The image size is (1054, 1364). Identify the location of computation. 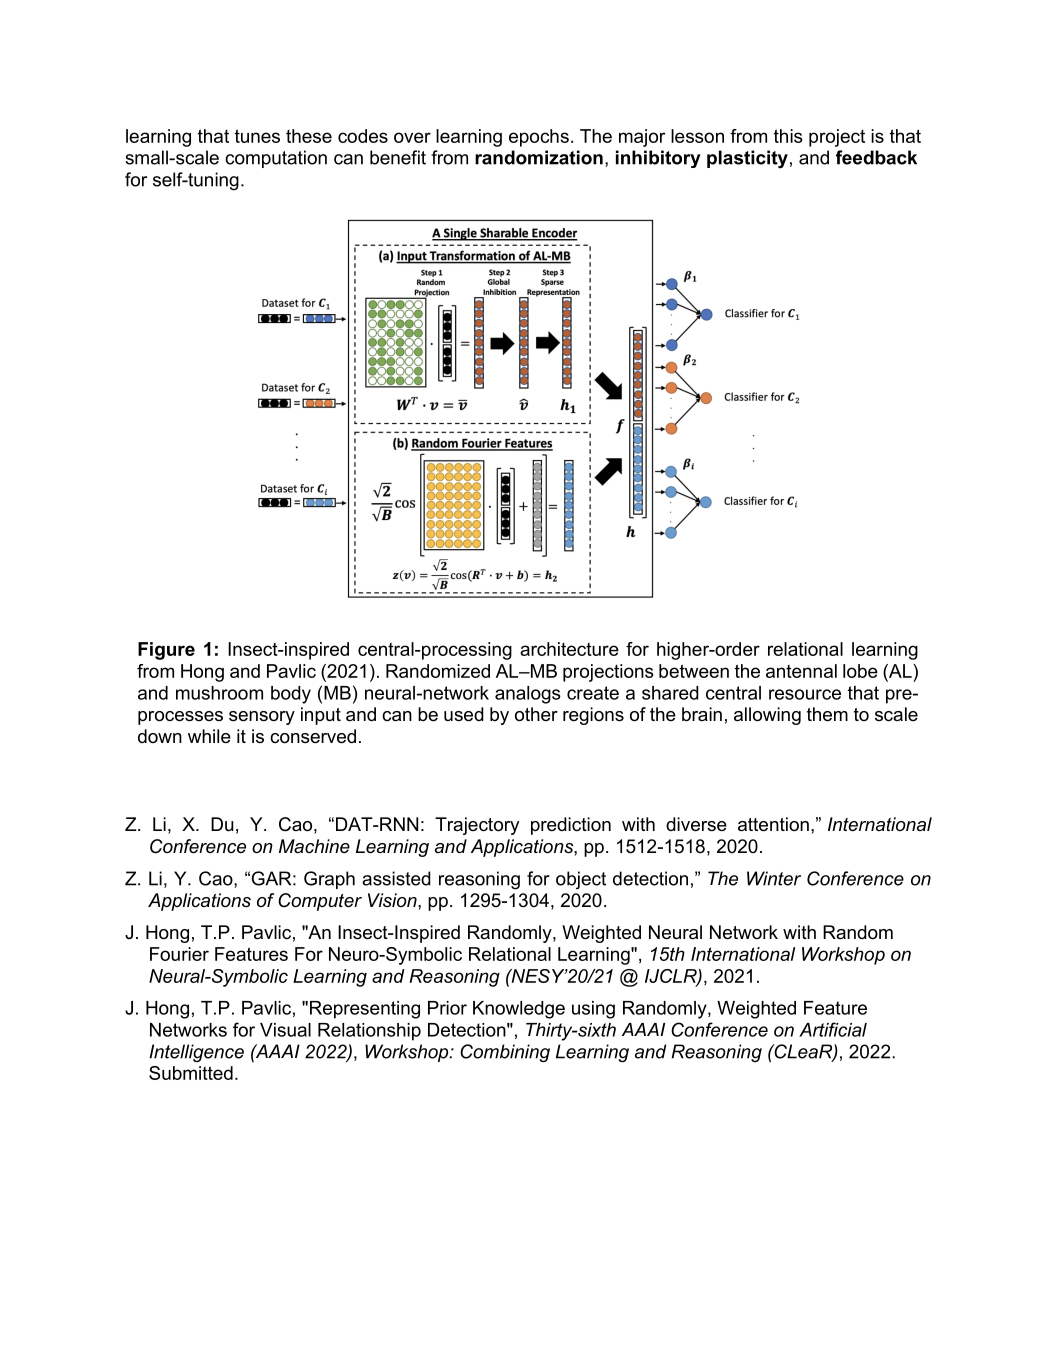
(276, 159).
